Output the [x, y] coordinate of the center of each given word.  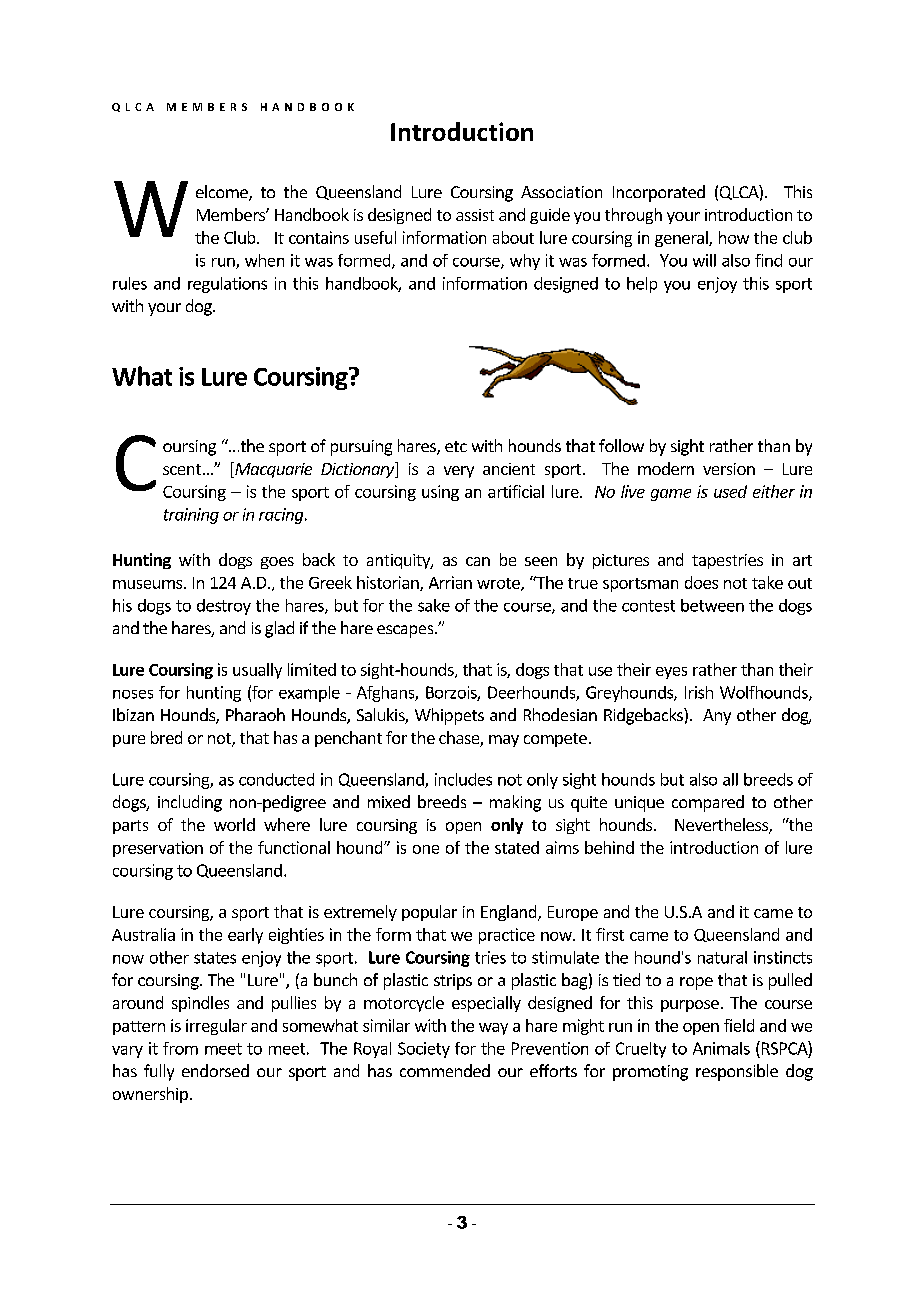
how [734, 237]
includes [463, 779]
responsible [737, 1072]
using [440, 493]
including [190, 803]
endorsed [215, 1070]
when [264, 260]
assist [475, 215]
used [730, 491]
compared [708, 803]
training [191, 516]
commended [445, 1070]
